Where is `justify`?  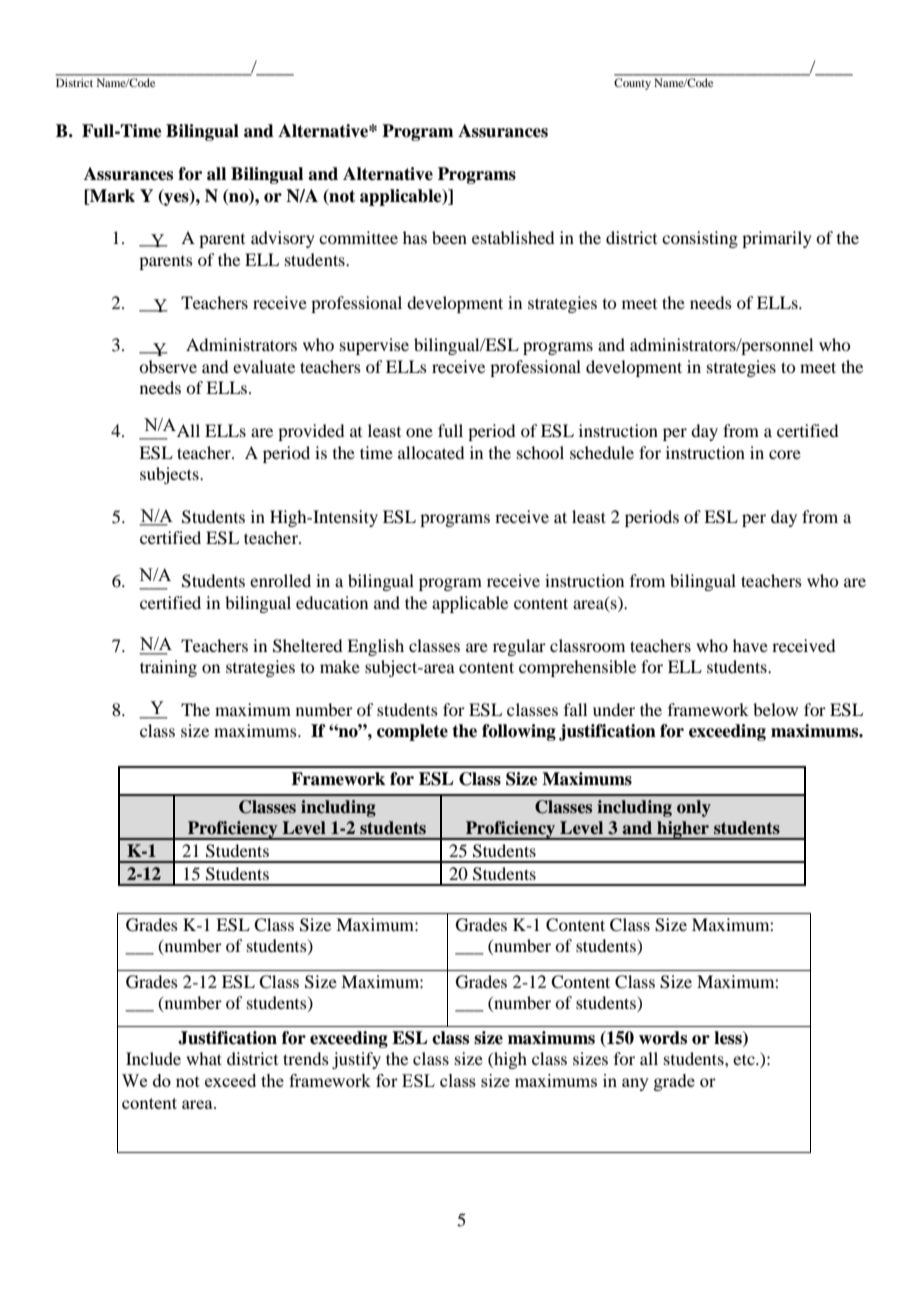 justify is located at coordinates (356, 1060).
